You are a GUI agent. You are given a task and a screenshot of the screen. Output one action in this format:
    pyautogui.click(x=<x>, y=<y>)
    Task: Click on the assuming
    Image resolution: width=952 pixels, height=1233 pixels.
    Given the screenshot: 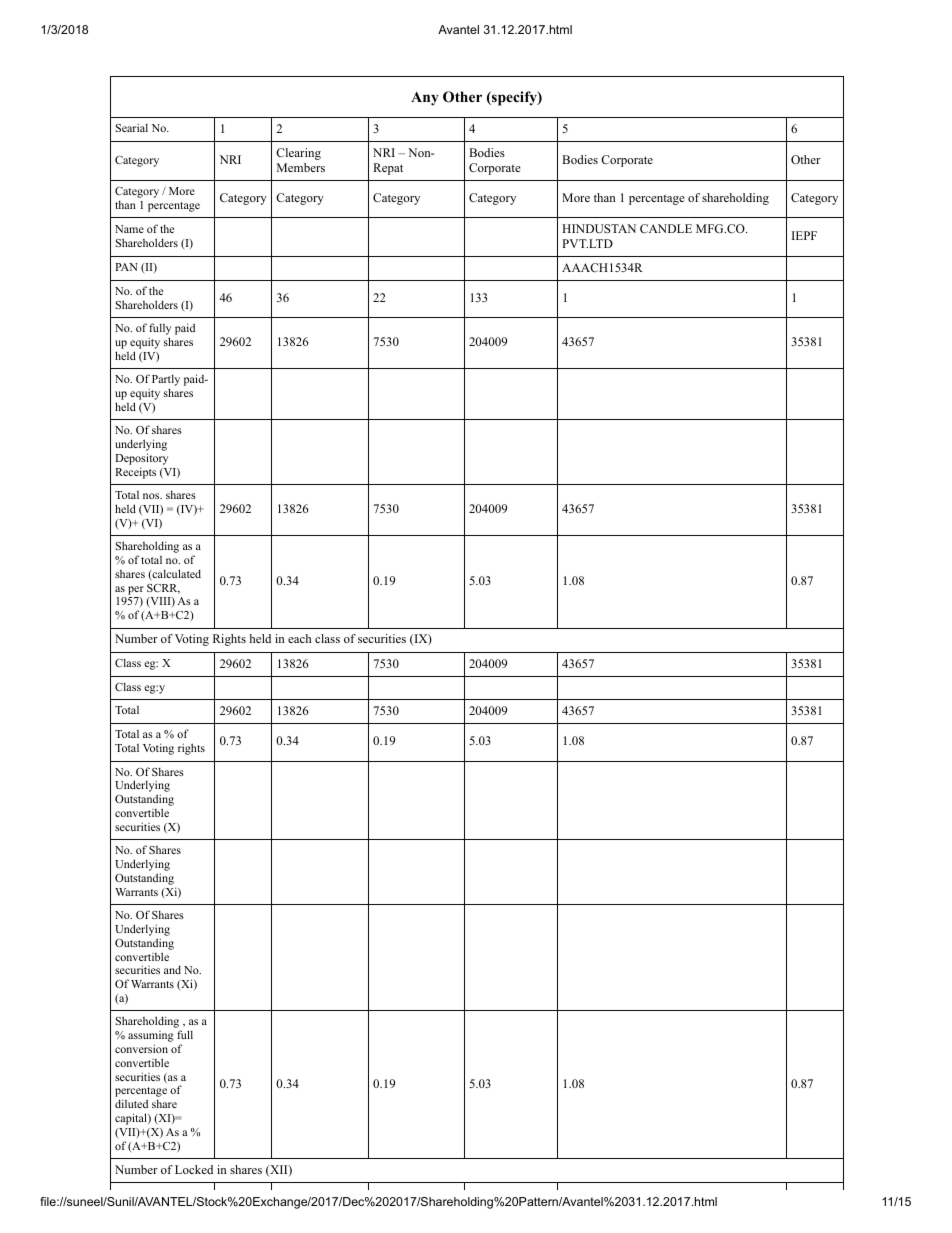 What is the action you would take?
    pyautogui.click(x=151, y=1038)
